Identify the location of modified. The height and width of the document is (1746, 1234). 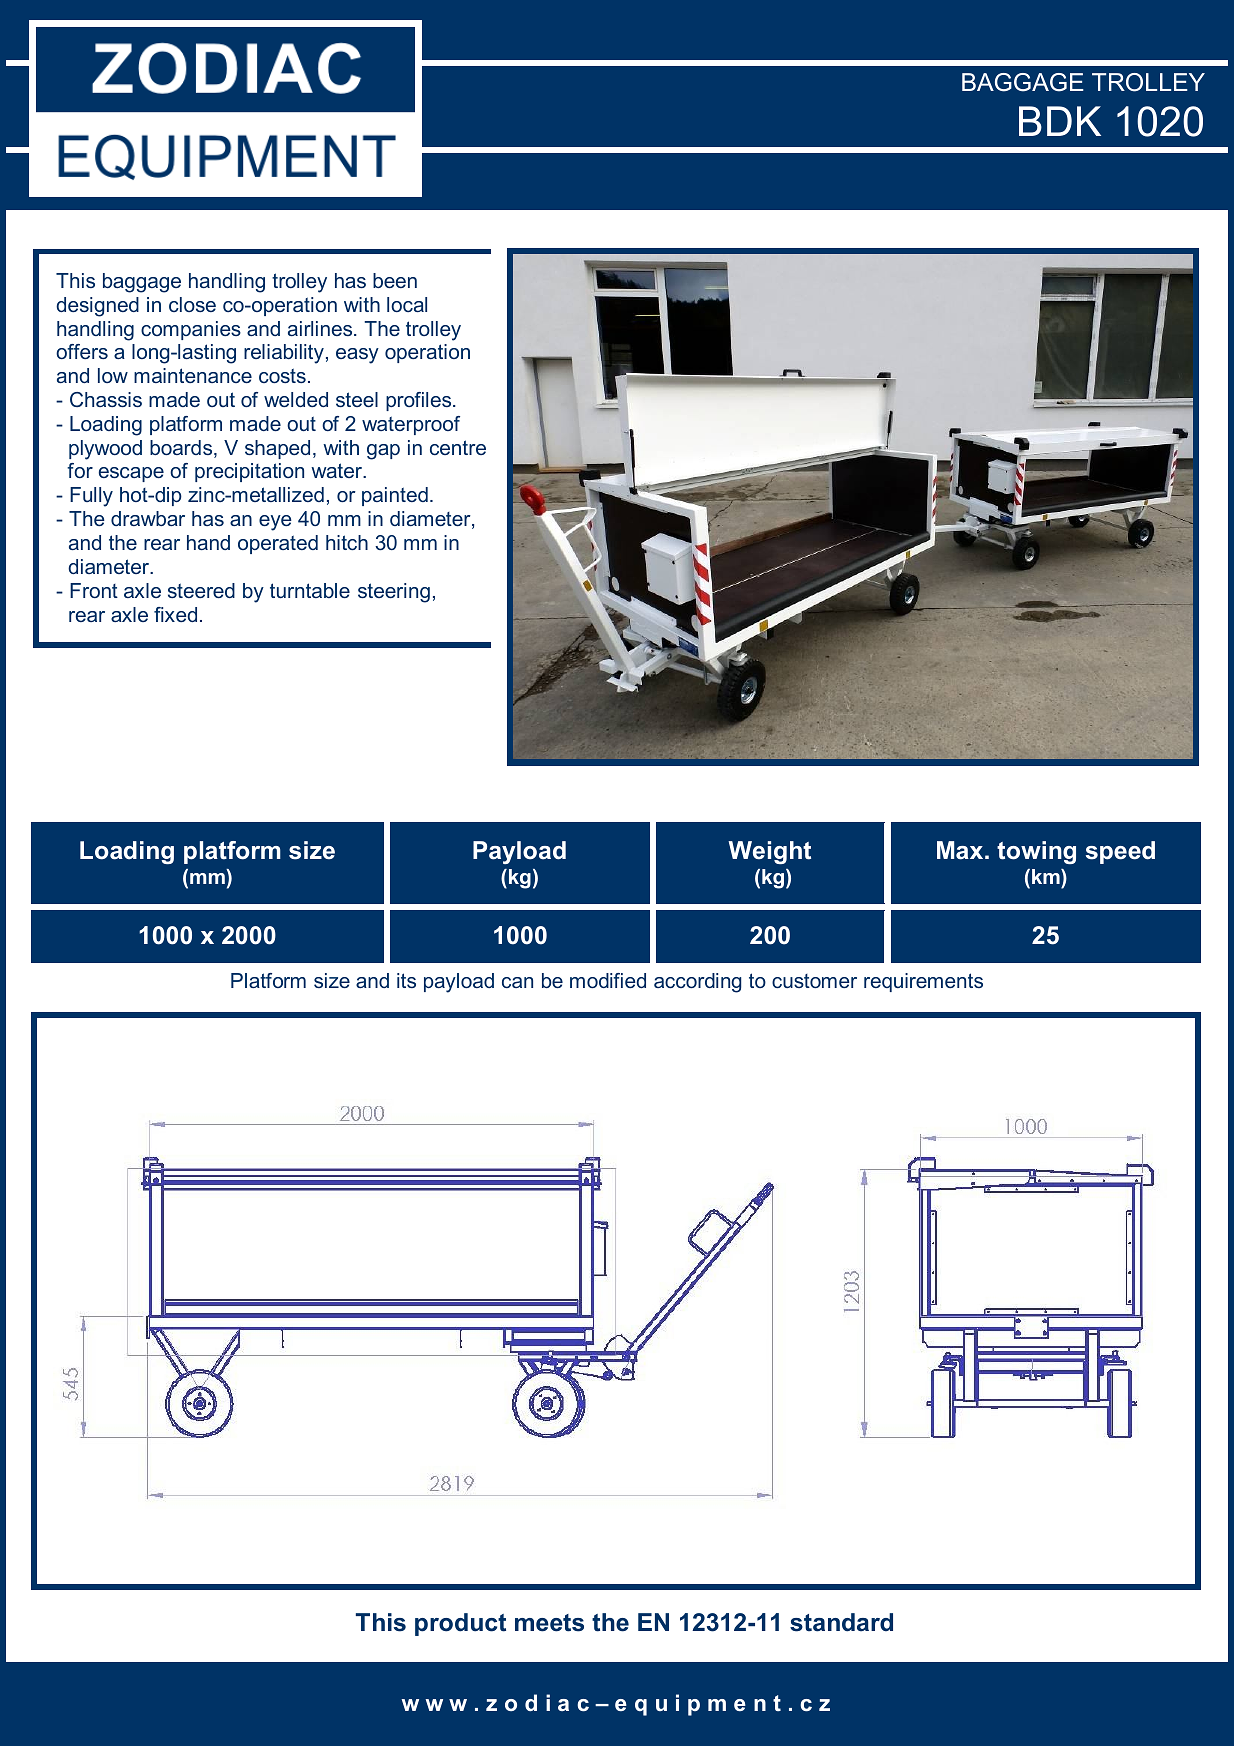
(608, 980).
